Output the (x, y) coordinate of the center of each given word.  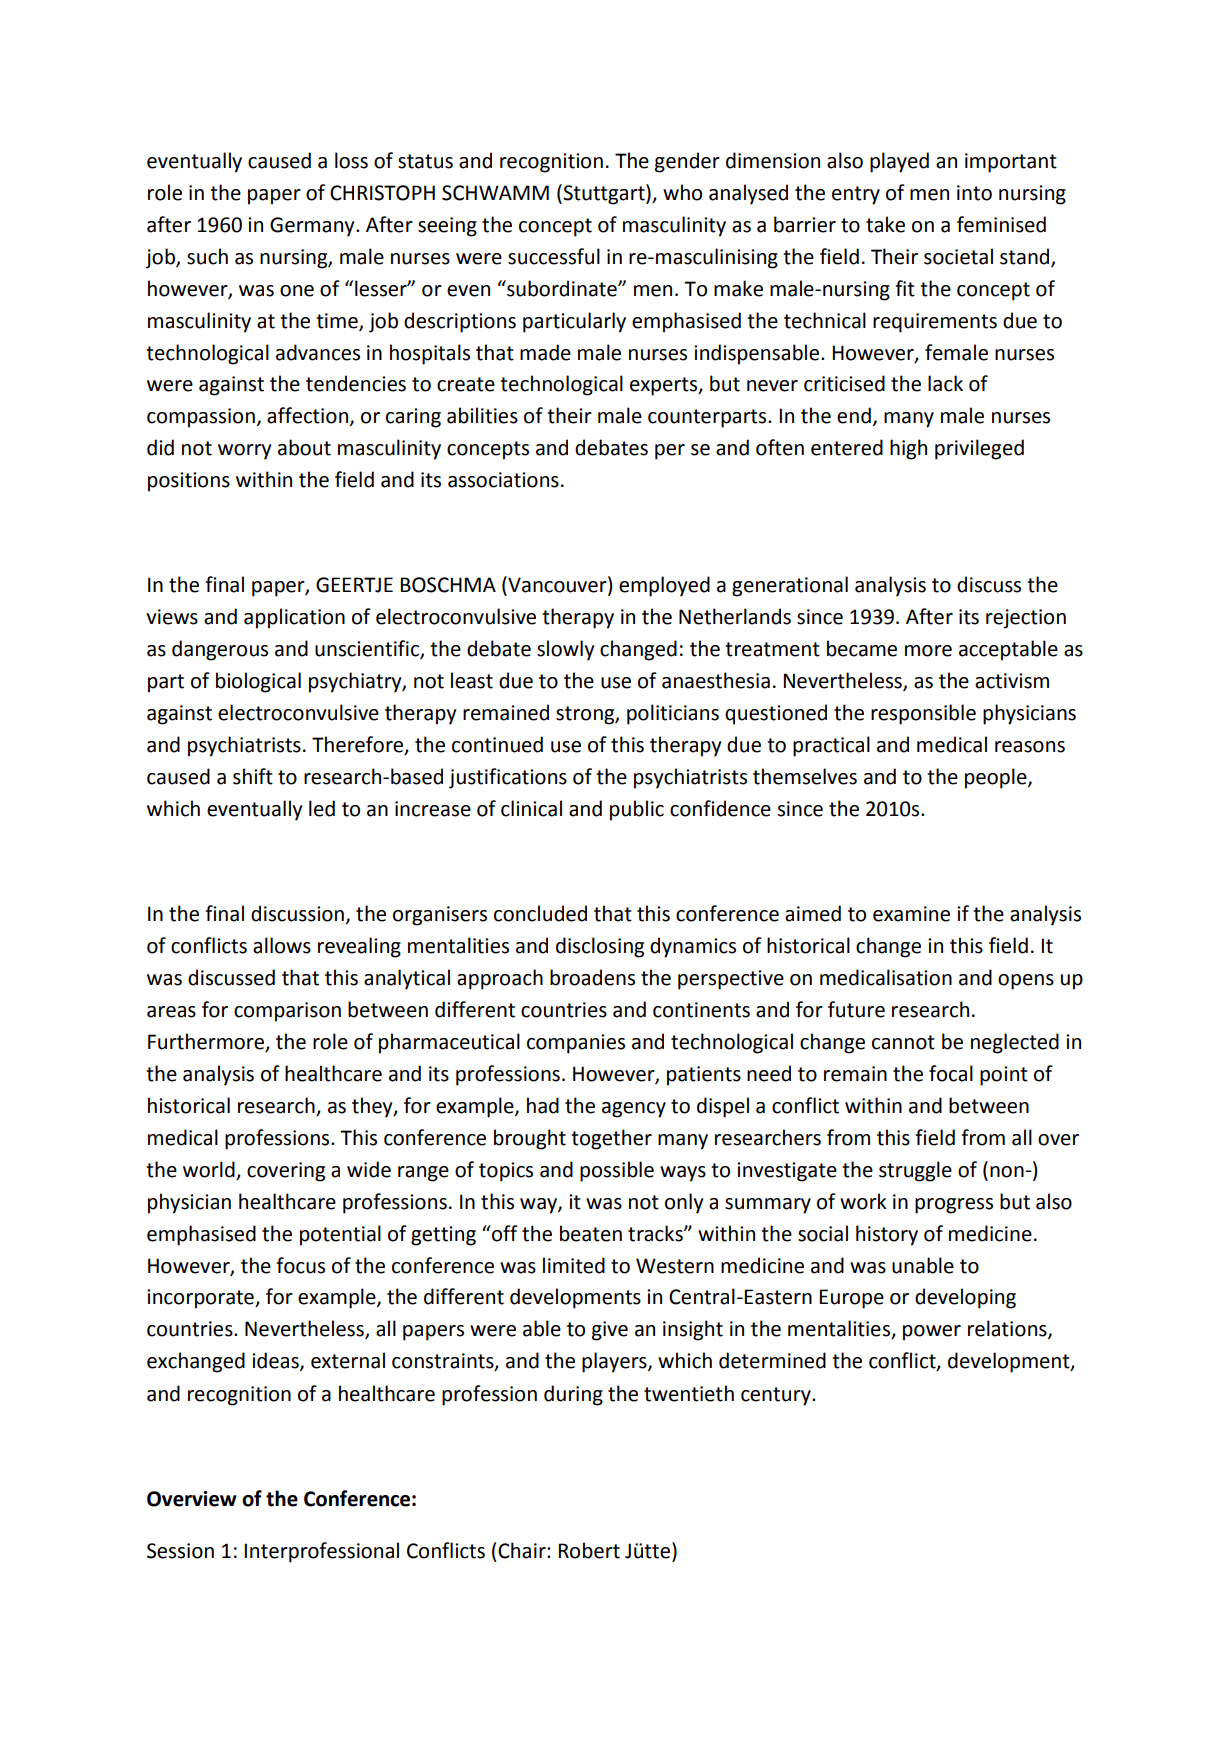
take (885, 224)
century (777, 1396)
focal (951, 1073)
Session (180, 1551)
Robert (589, 1550)
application (294, 618)
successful (554, 256)
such (207, 256)
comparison (287, 1012)
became (862, 648)
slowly (566, 650)
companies (576, 1044)
